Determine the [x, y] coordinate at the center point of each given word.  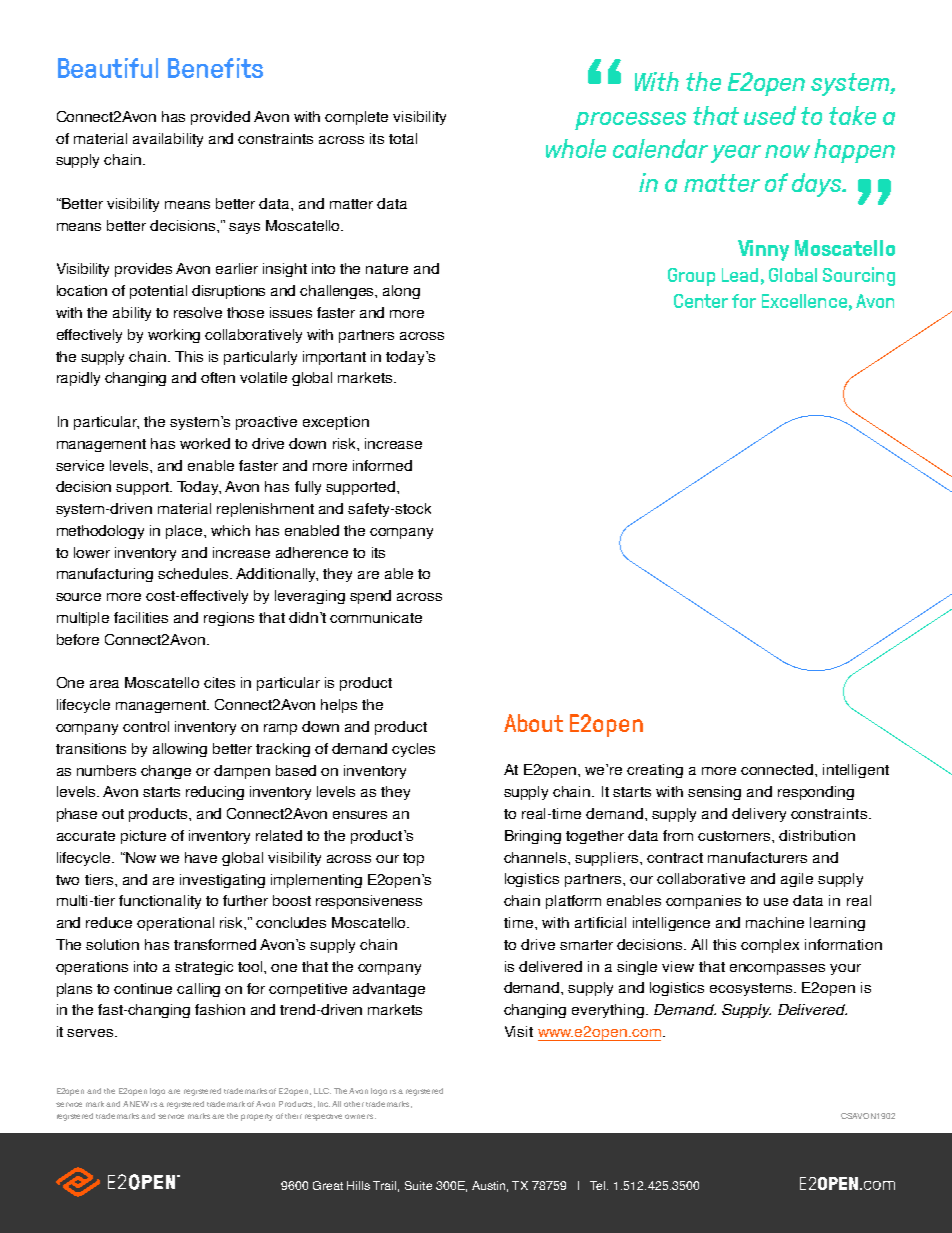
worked [205, 443]
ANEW [136, 1104]
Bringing [533, 837]
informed [382, 465]
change [166, 772]
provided [220, 118]
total [403, 138]
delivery [759, 815]
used [770, 115]
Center [701, 301]
